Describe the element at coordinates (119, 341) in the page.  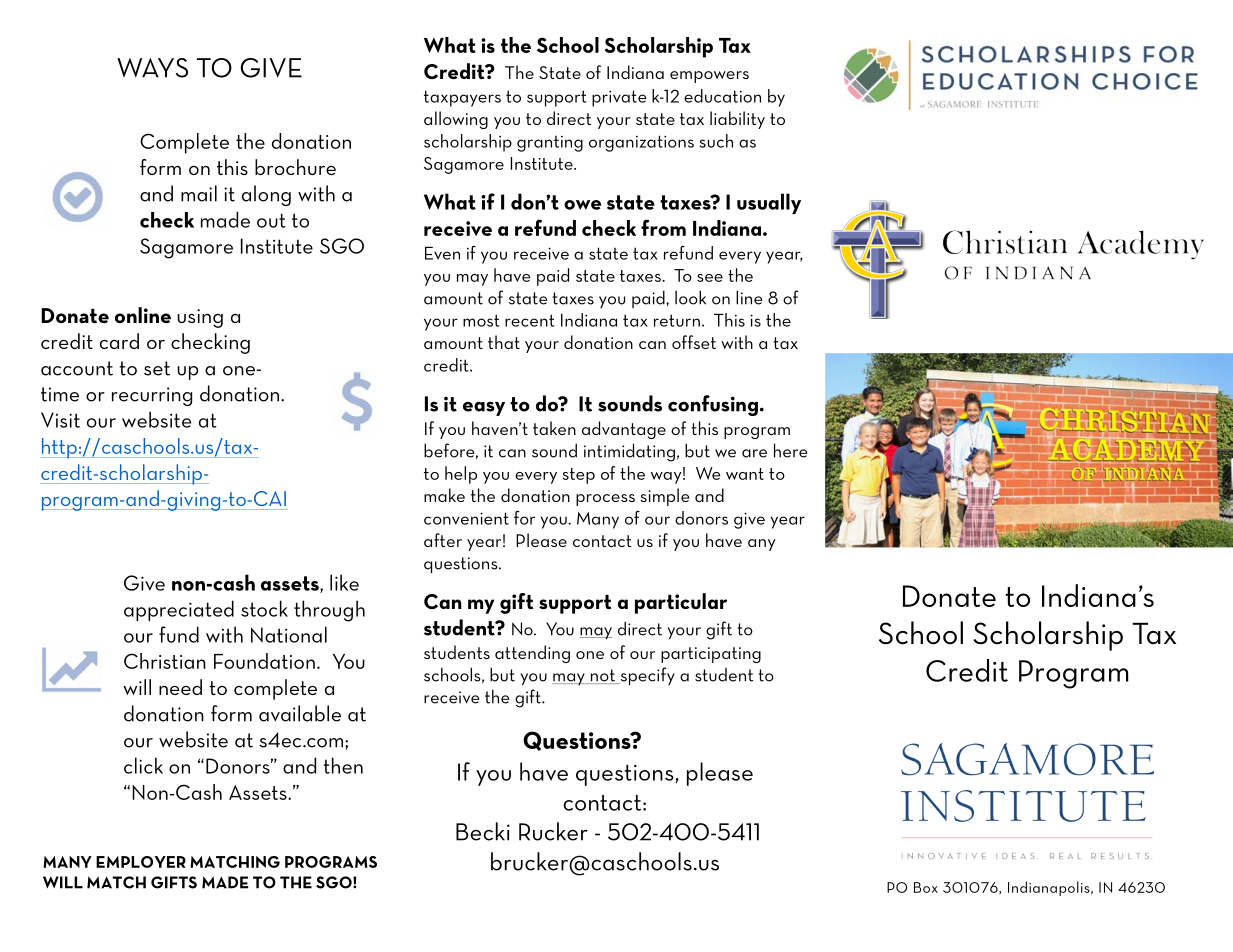
I see `card` at that location.
